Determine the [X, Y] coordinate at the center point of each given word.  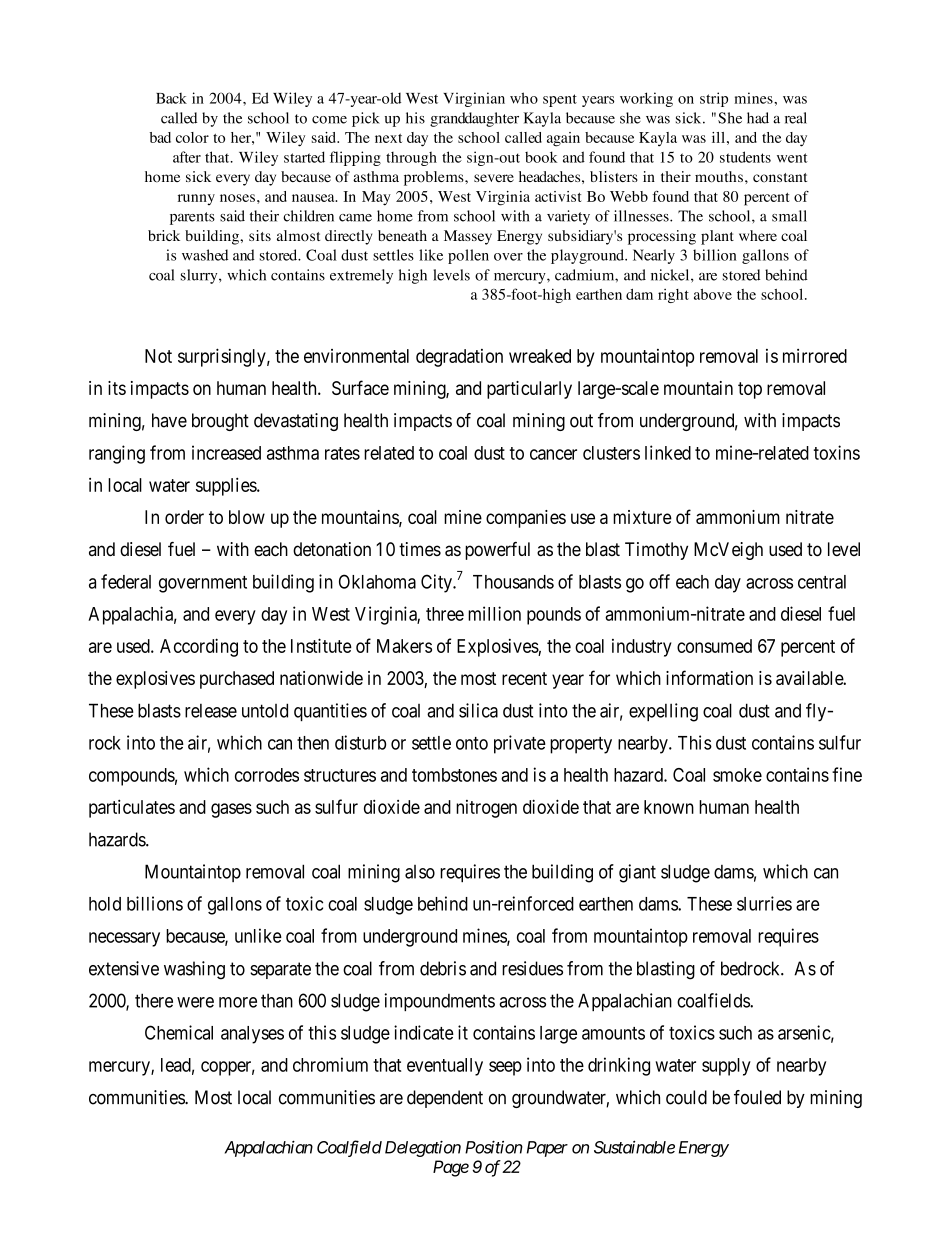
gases [231, 810]
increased [226, 452]
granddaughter [474, 119]
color [192, 137]
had [758, 118]
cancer [553, 454]
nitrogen [486, 809]
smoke [737, 775]
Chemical [179, 1032]
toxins [837, 452]
